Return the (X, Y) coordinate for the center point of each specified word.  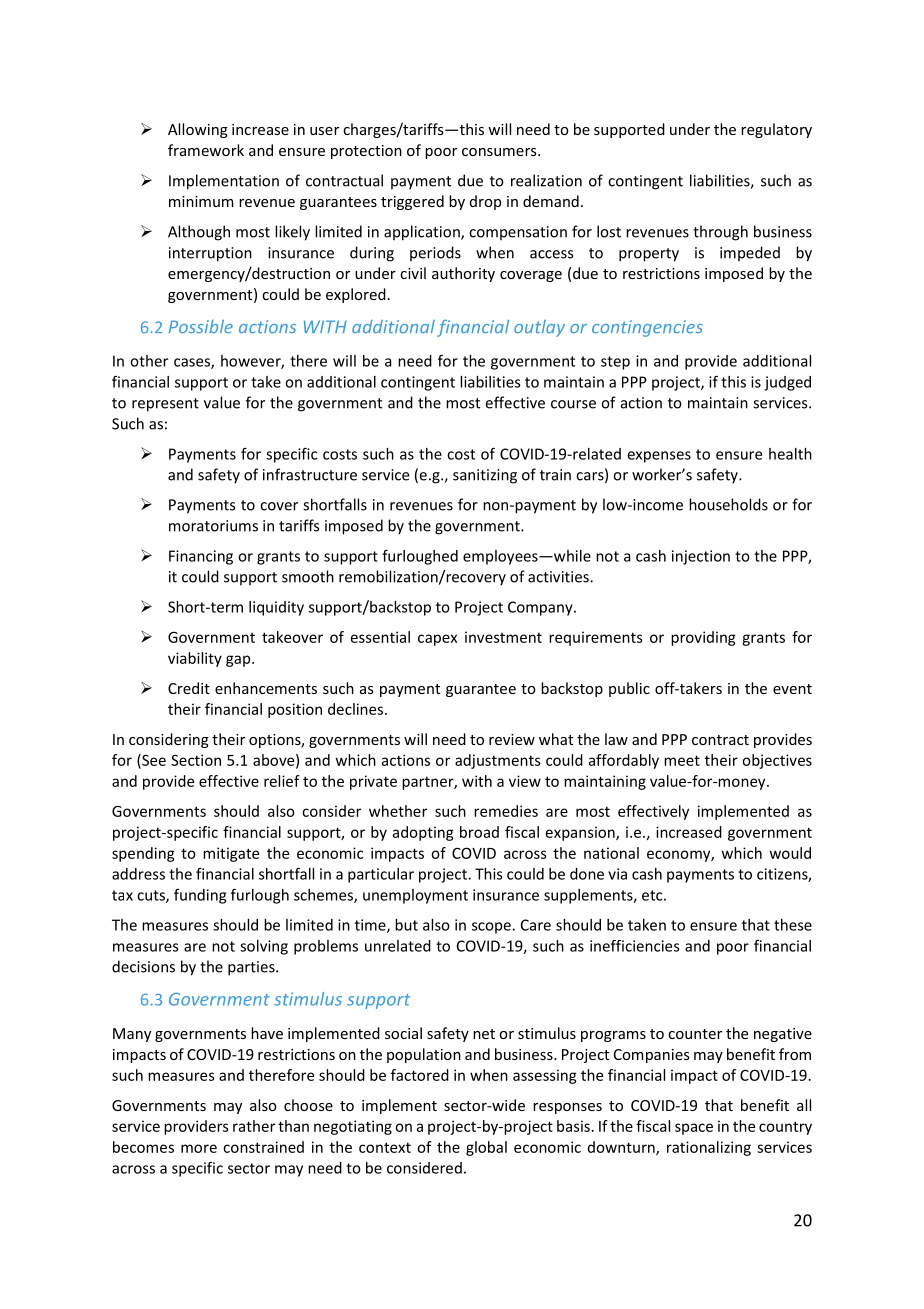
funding (200, 896)
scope (492, 928)
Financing (201, 557)
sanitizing (485, 476)
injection (701, 557)
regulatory (776, 130)
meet (682, 760)
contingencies (647, 328)
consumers (500, 152)
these (793, 925)
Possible (201, 326)
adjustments (498, 761)
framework (206, 150)
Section (196, 760)
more (199, 1148)
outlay (539, 328)
